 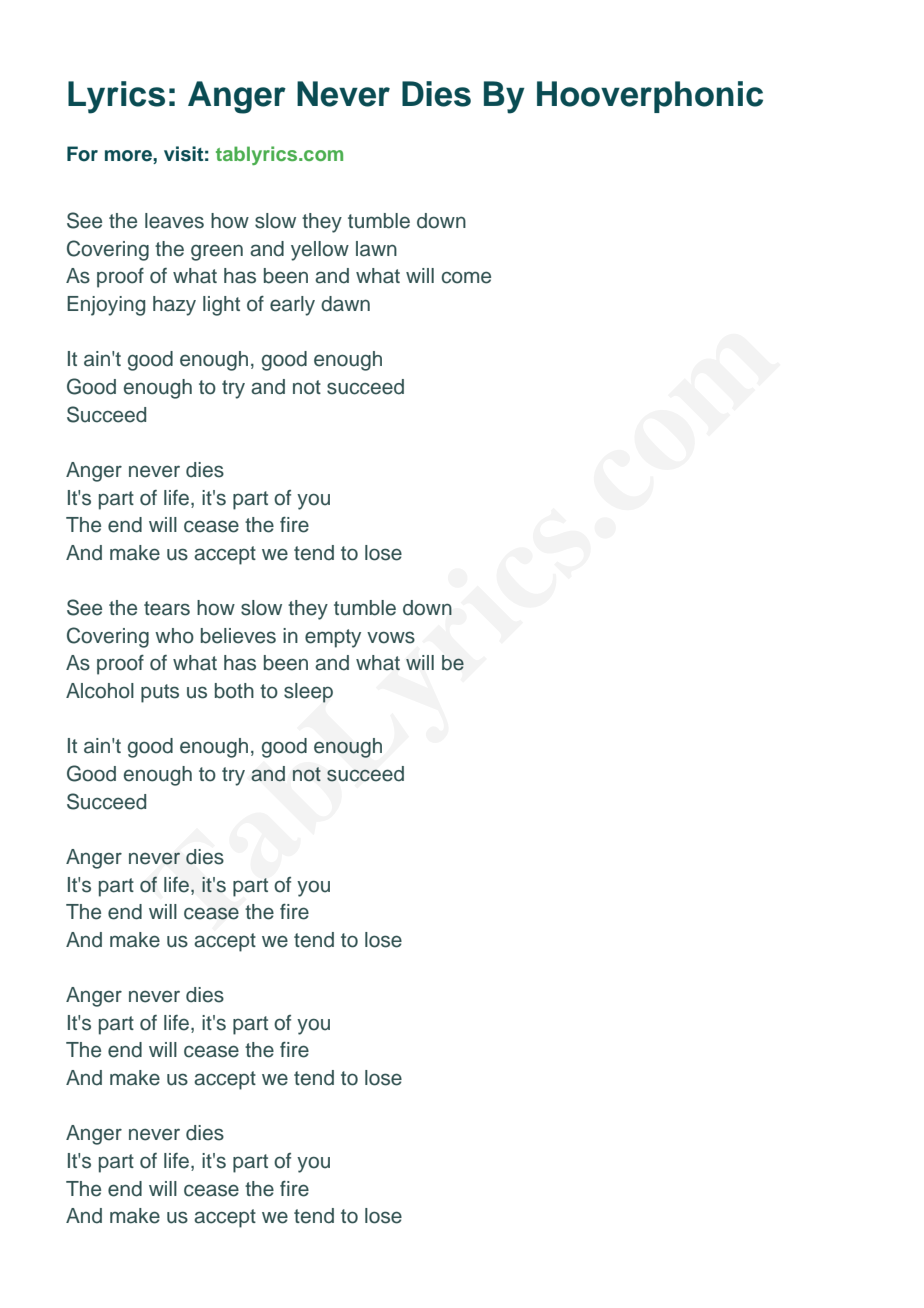 What do you see at coordinates (466, 277) in the page?
I see `come` at bounding box center [466, 277].
